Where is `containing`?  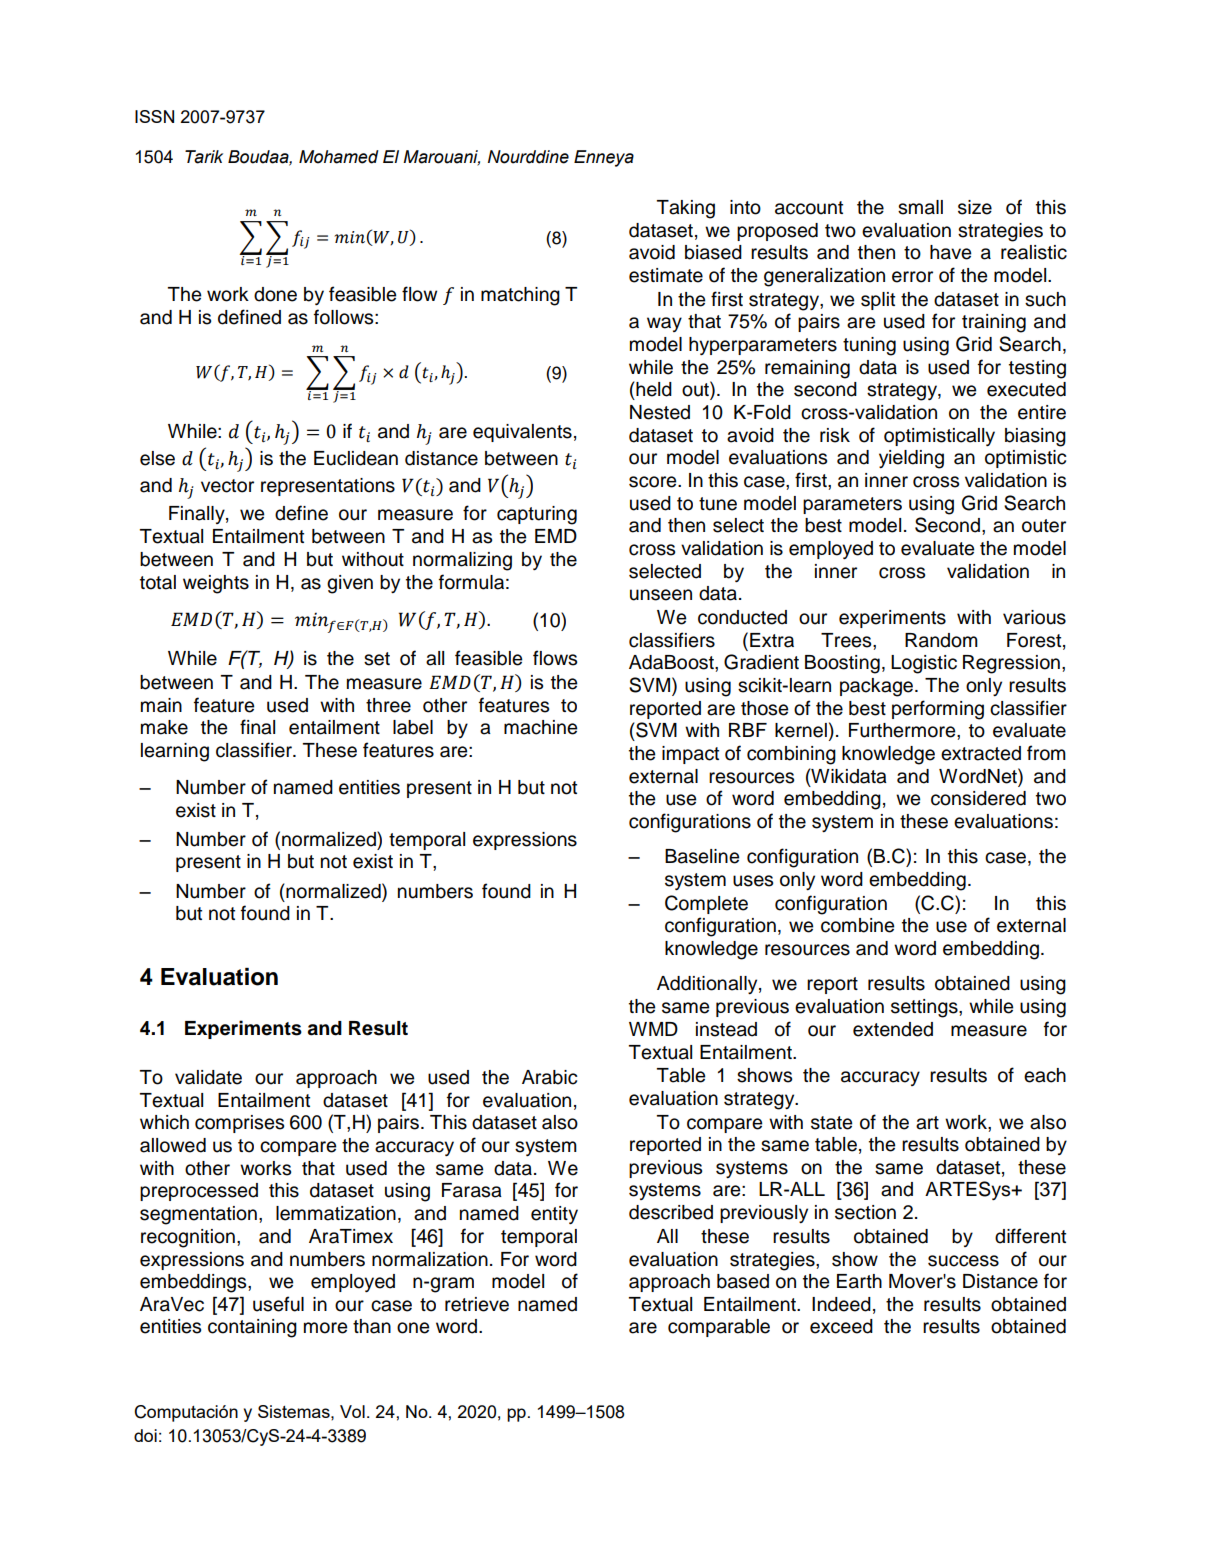 containing is located at coordinates (252, 1328).
